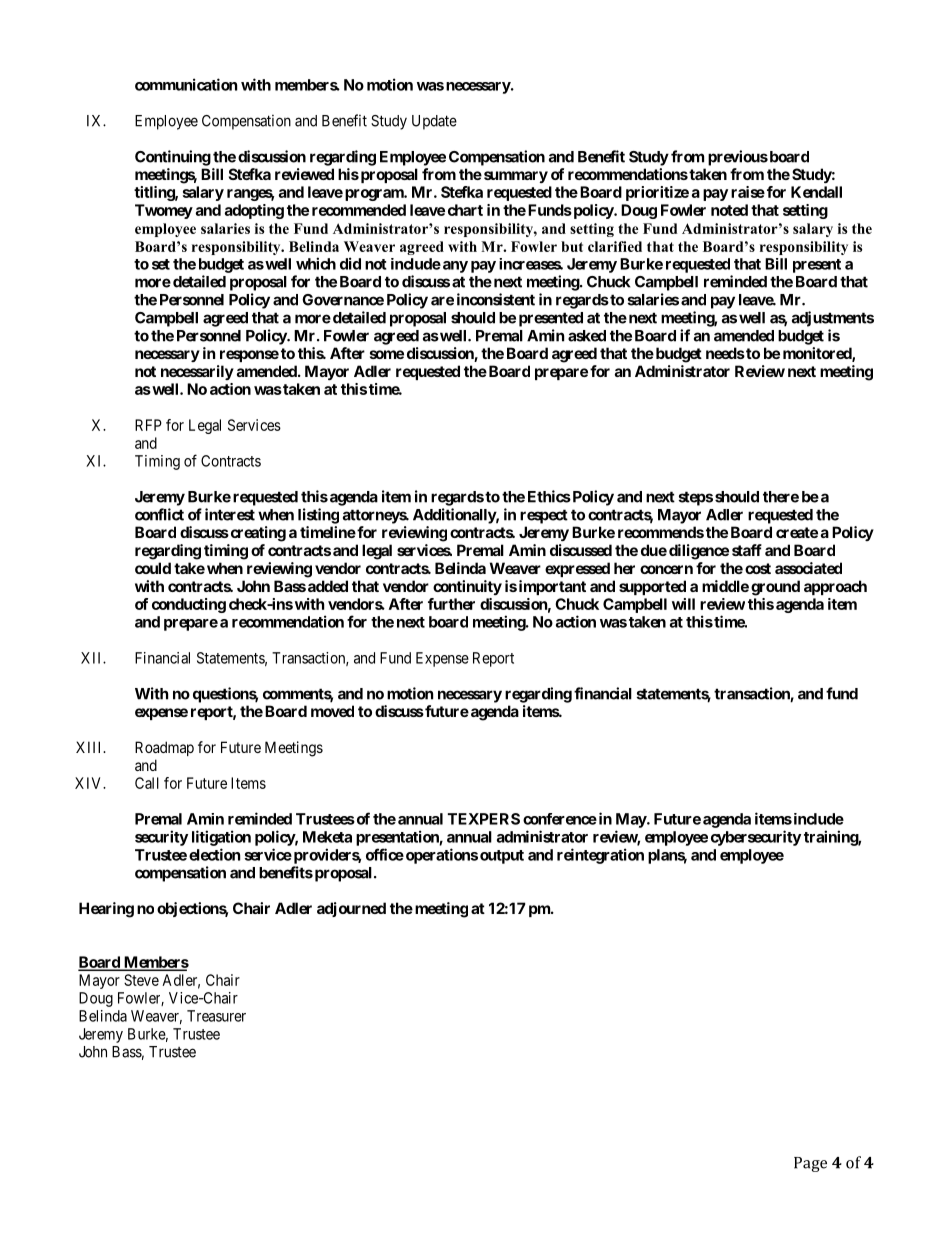 The width and height of the image is (952, 1233). I want to click on respect, so click(544, 516).
